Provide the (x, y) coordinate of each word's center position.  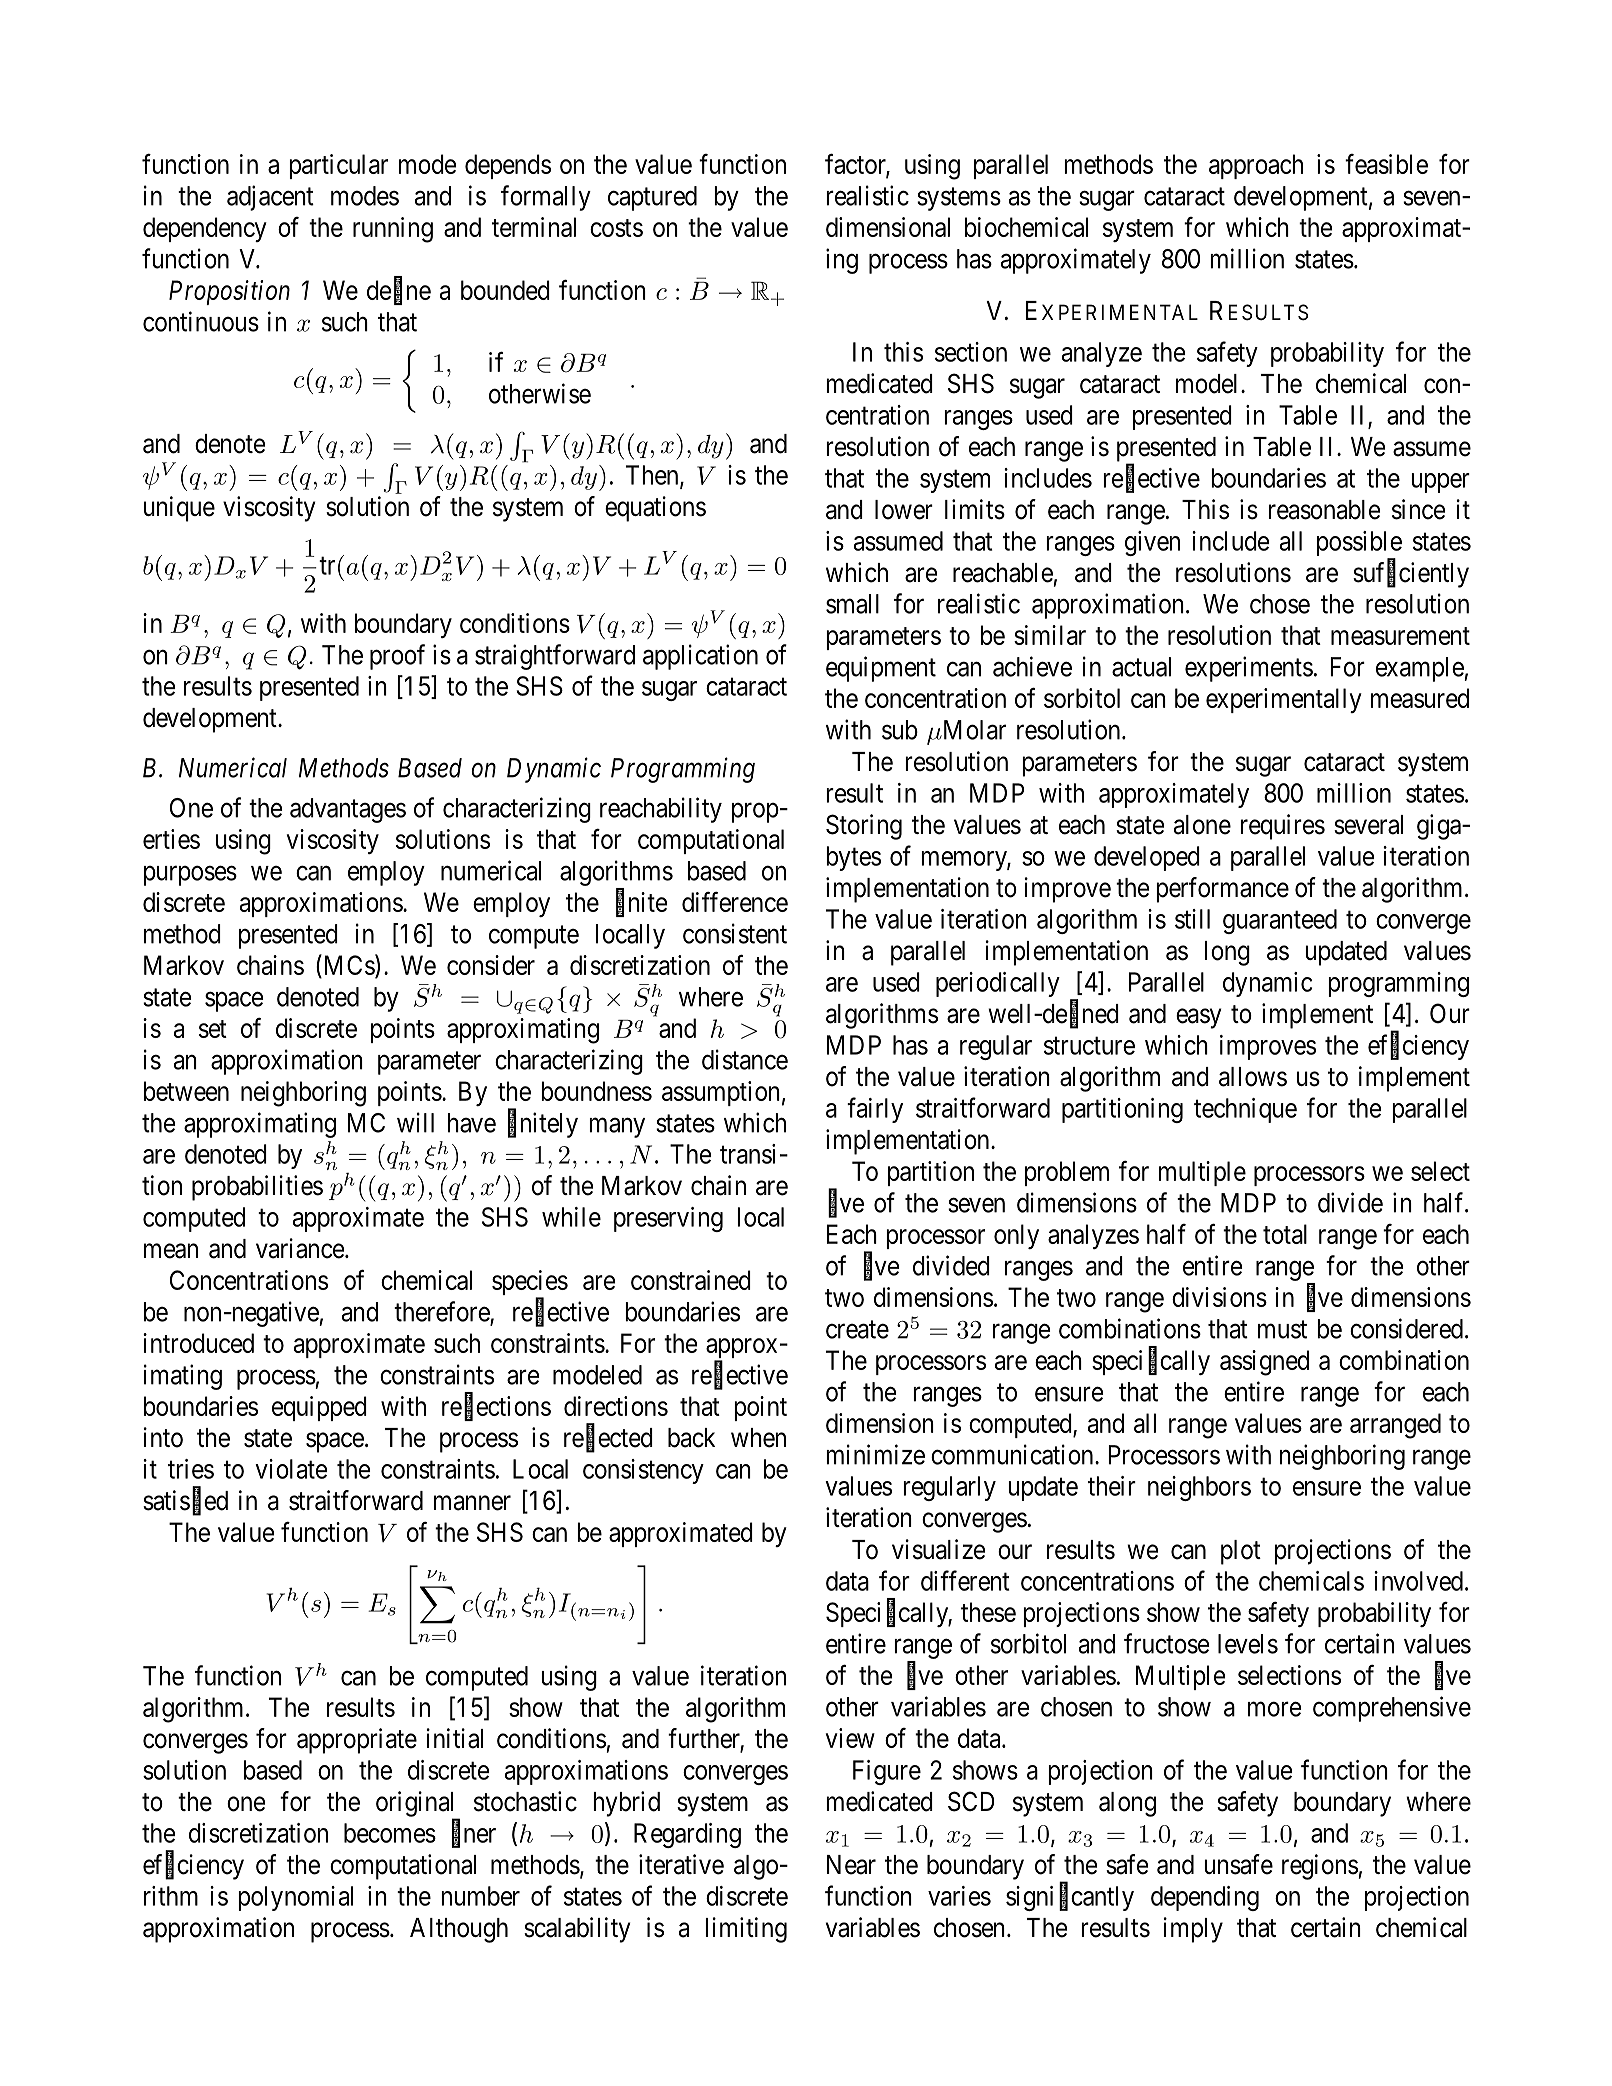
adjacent (270, 198)
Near (851, 1865)
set (213, 1029)
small (852, 604)
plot (1241, 1552)
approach (1256, 166)
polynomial (295, 1898)
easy (1199, 1018)
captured (652, 198)
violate (291, 1469)
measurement (1400, 636)
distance (745, 1059)
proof (397, 657)
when (758, 1438)
